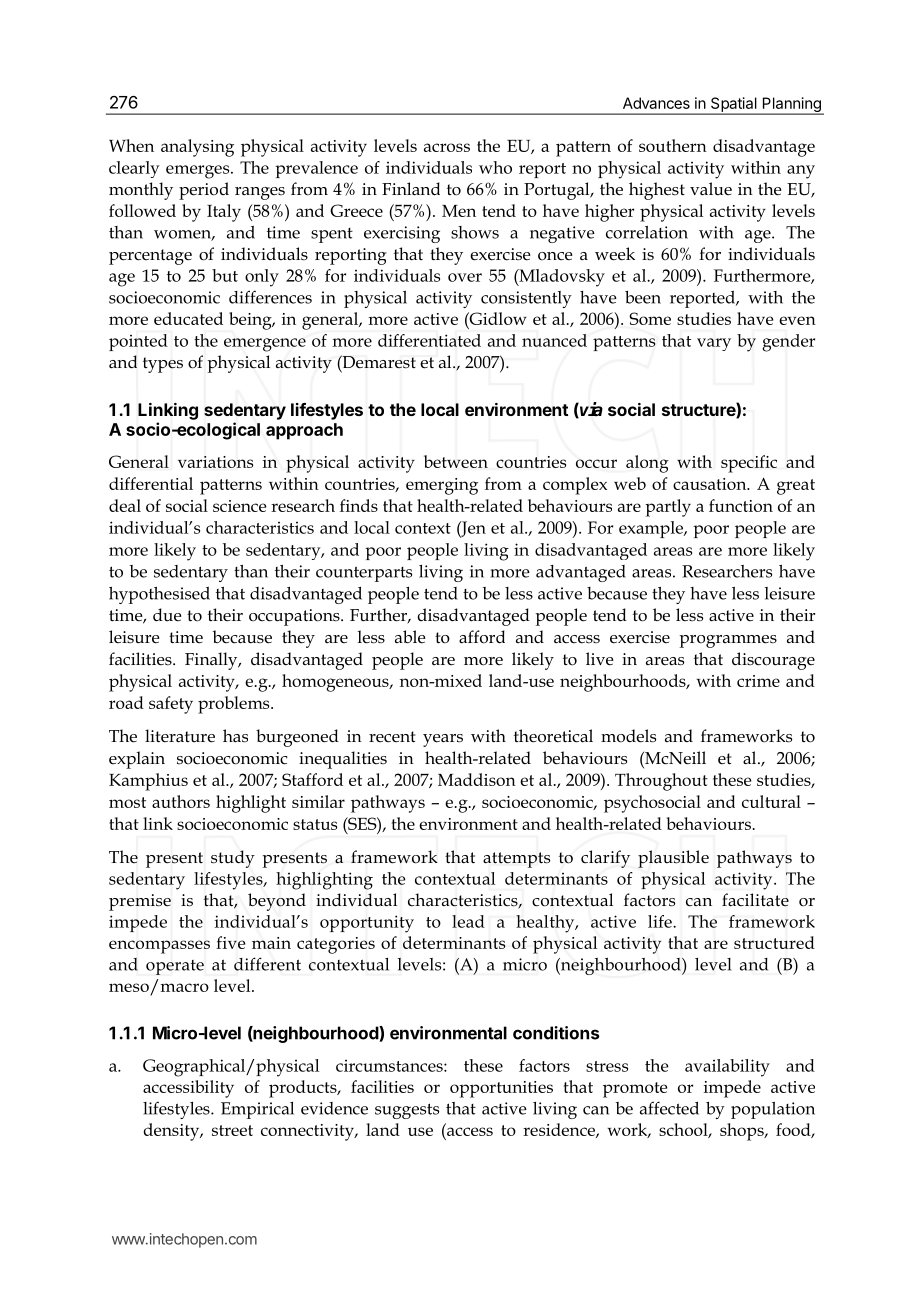 The width and height of the screenshot is (924, 1304). Describe the element at coordinates (232, 1130) in the screenshot. I see `street` at that location.
